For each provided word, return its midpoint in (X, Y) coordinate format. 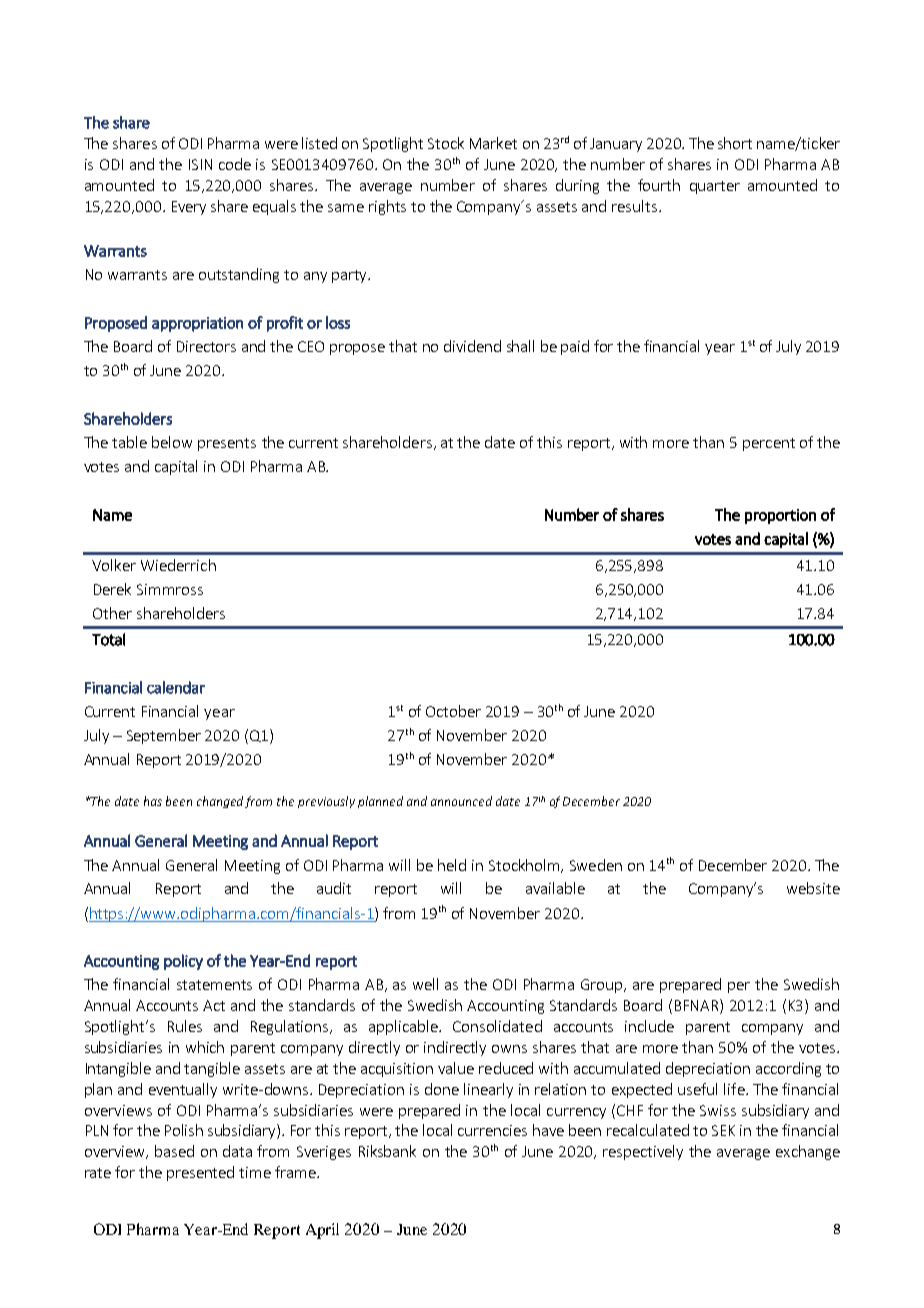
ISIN (200, 164)
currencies (492, 1130)
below (172, 442)
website (813, 888)
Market (493, 143)
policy (183, 962)
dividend (472, 346)
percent (769, 444)
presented (200, 1173)
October (453, 711)
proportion (780, 516)
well (425, 984)
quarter (715, 187)
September (164, 736)
